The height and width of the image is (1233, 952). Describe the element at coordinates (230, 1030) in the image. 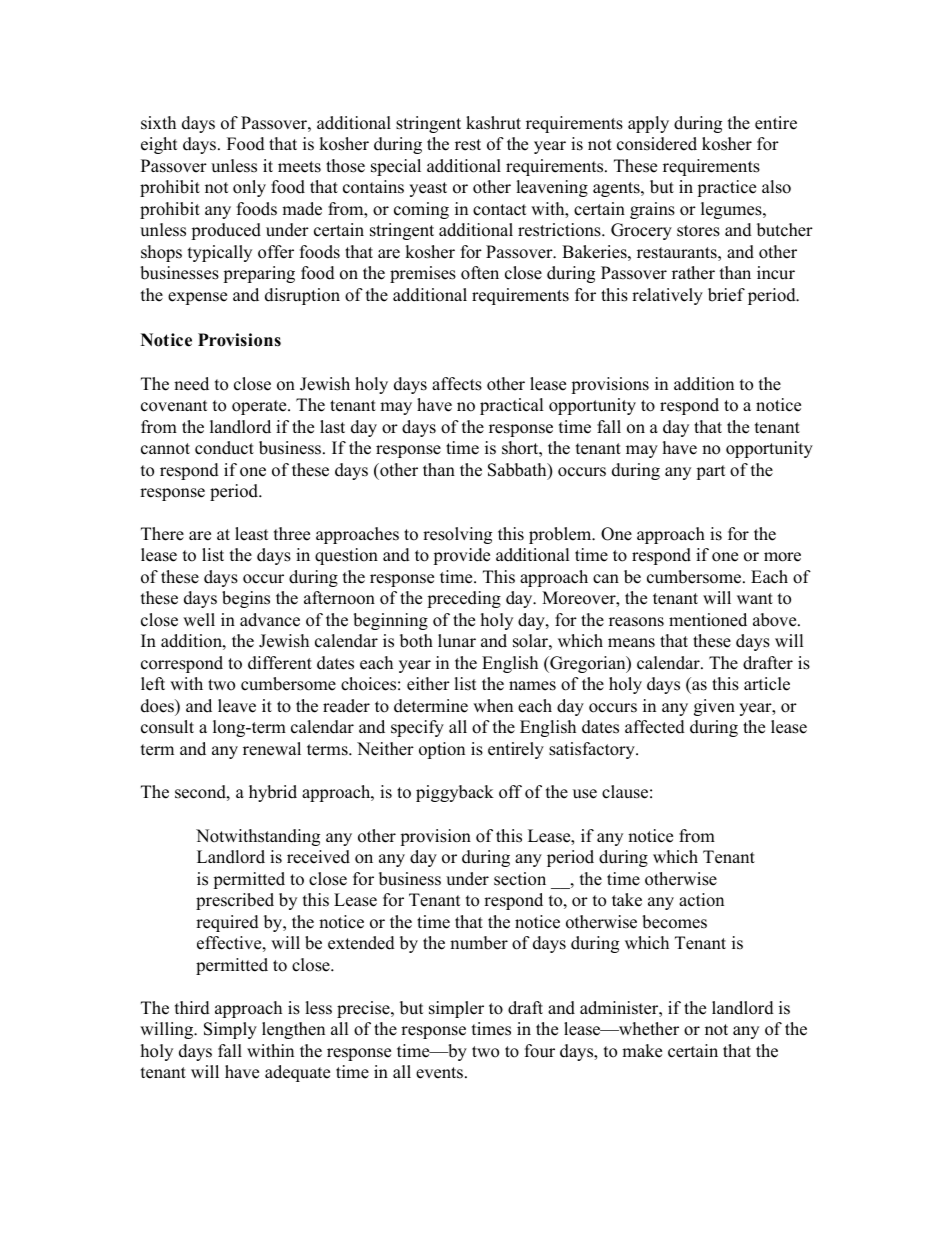

I see `Simply` at that location.
